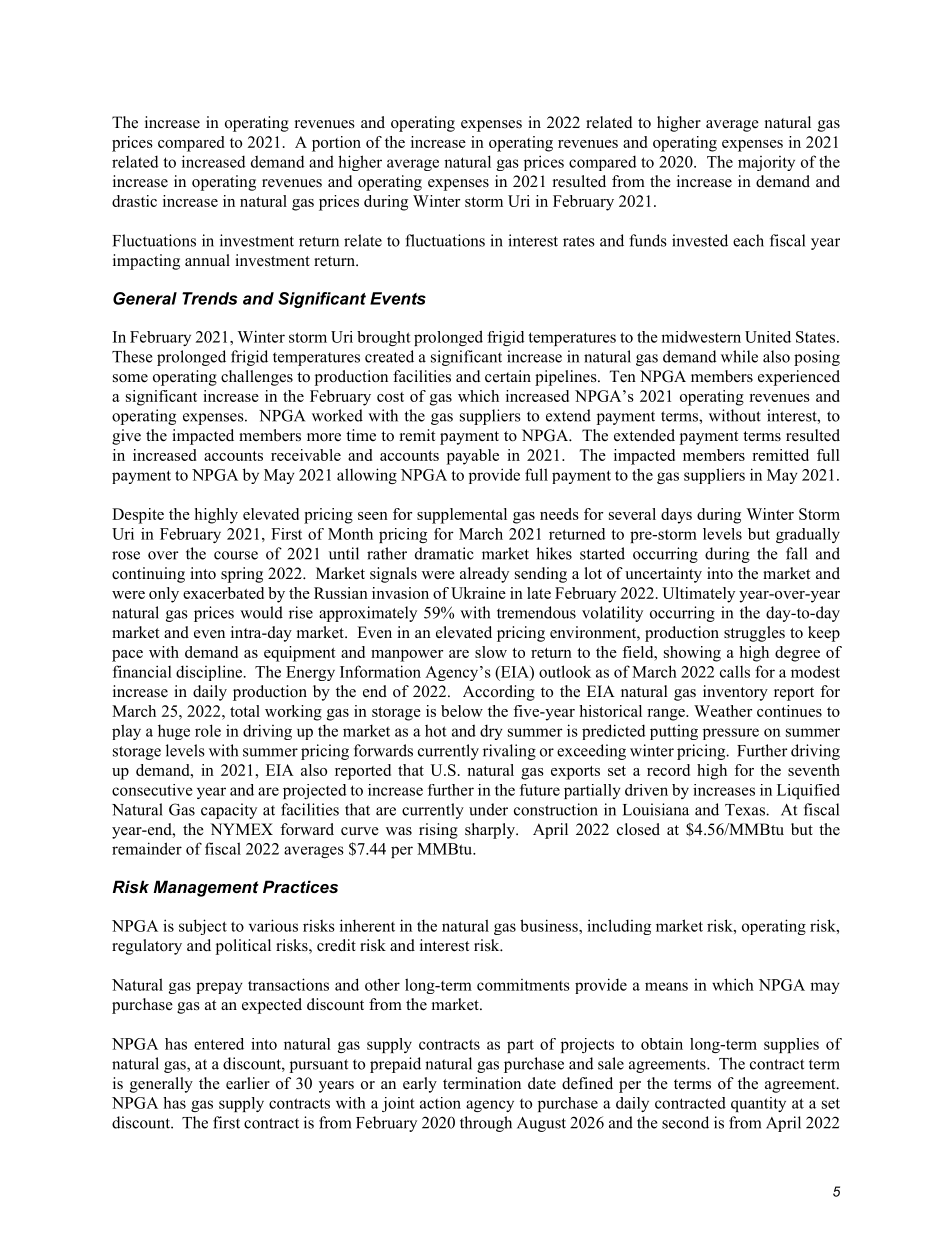  What do you see at coordinates (766, 163) in the screenshot?
I see `majority` at bounding box center [766, 163].
